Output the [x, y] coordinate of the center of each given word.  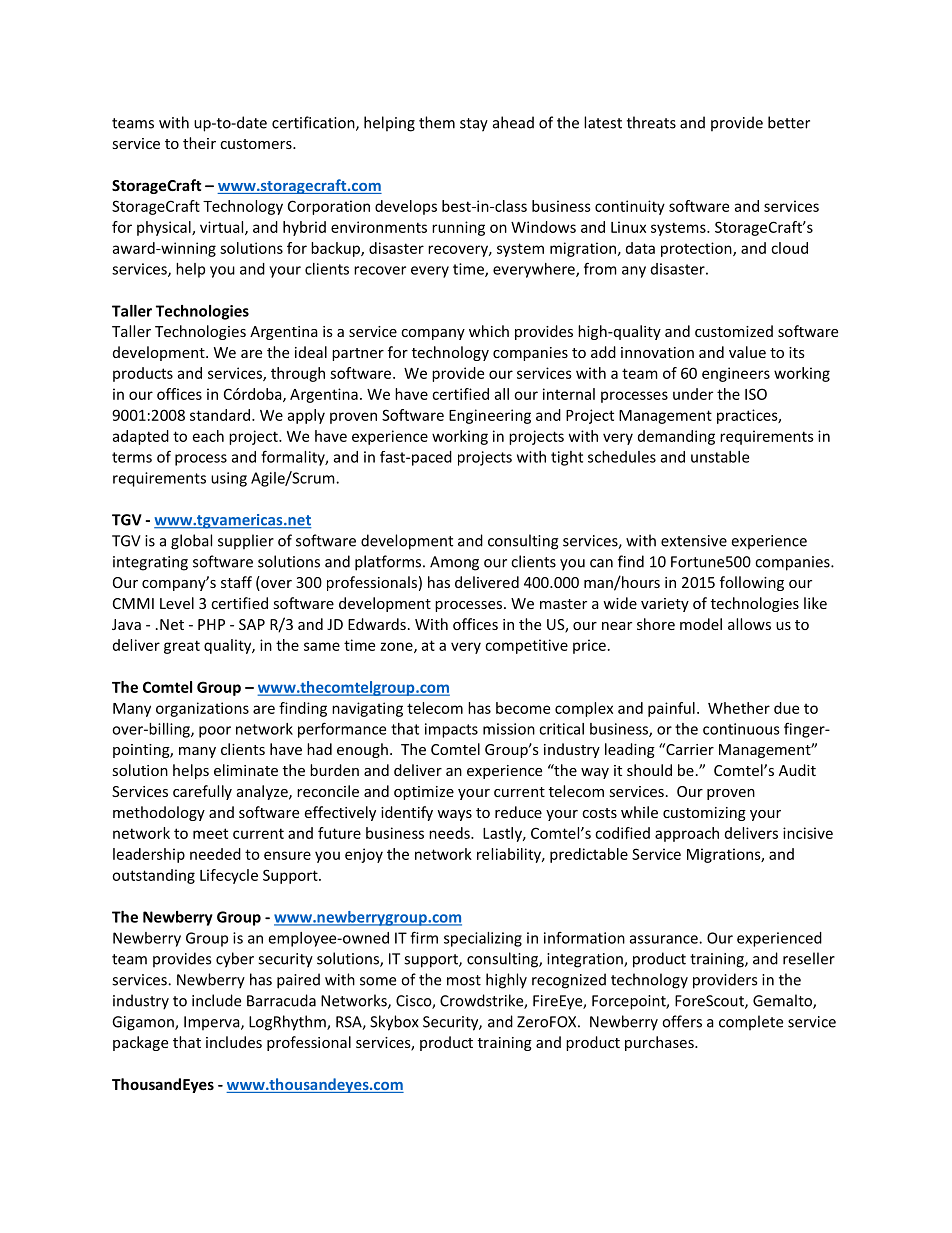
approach [687, 834]
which [489, 331]
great [182, 647]
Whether [739, 708]
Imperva [213, 1023]
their [199, 143]
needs [450, 833]
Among [454, 563]
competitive [526, 646]
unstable [720, 457]
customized [734, 331]
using [229, 479]
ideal [311, 352]
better [789, 122]
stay [474, 125]
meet [210, 833]
